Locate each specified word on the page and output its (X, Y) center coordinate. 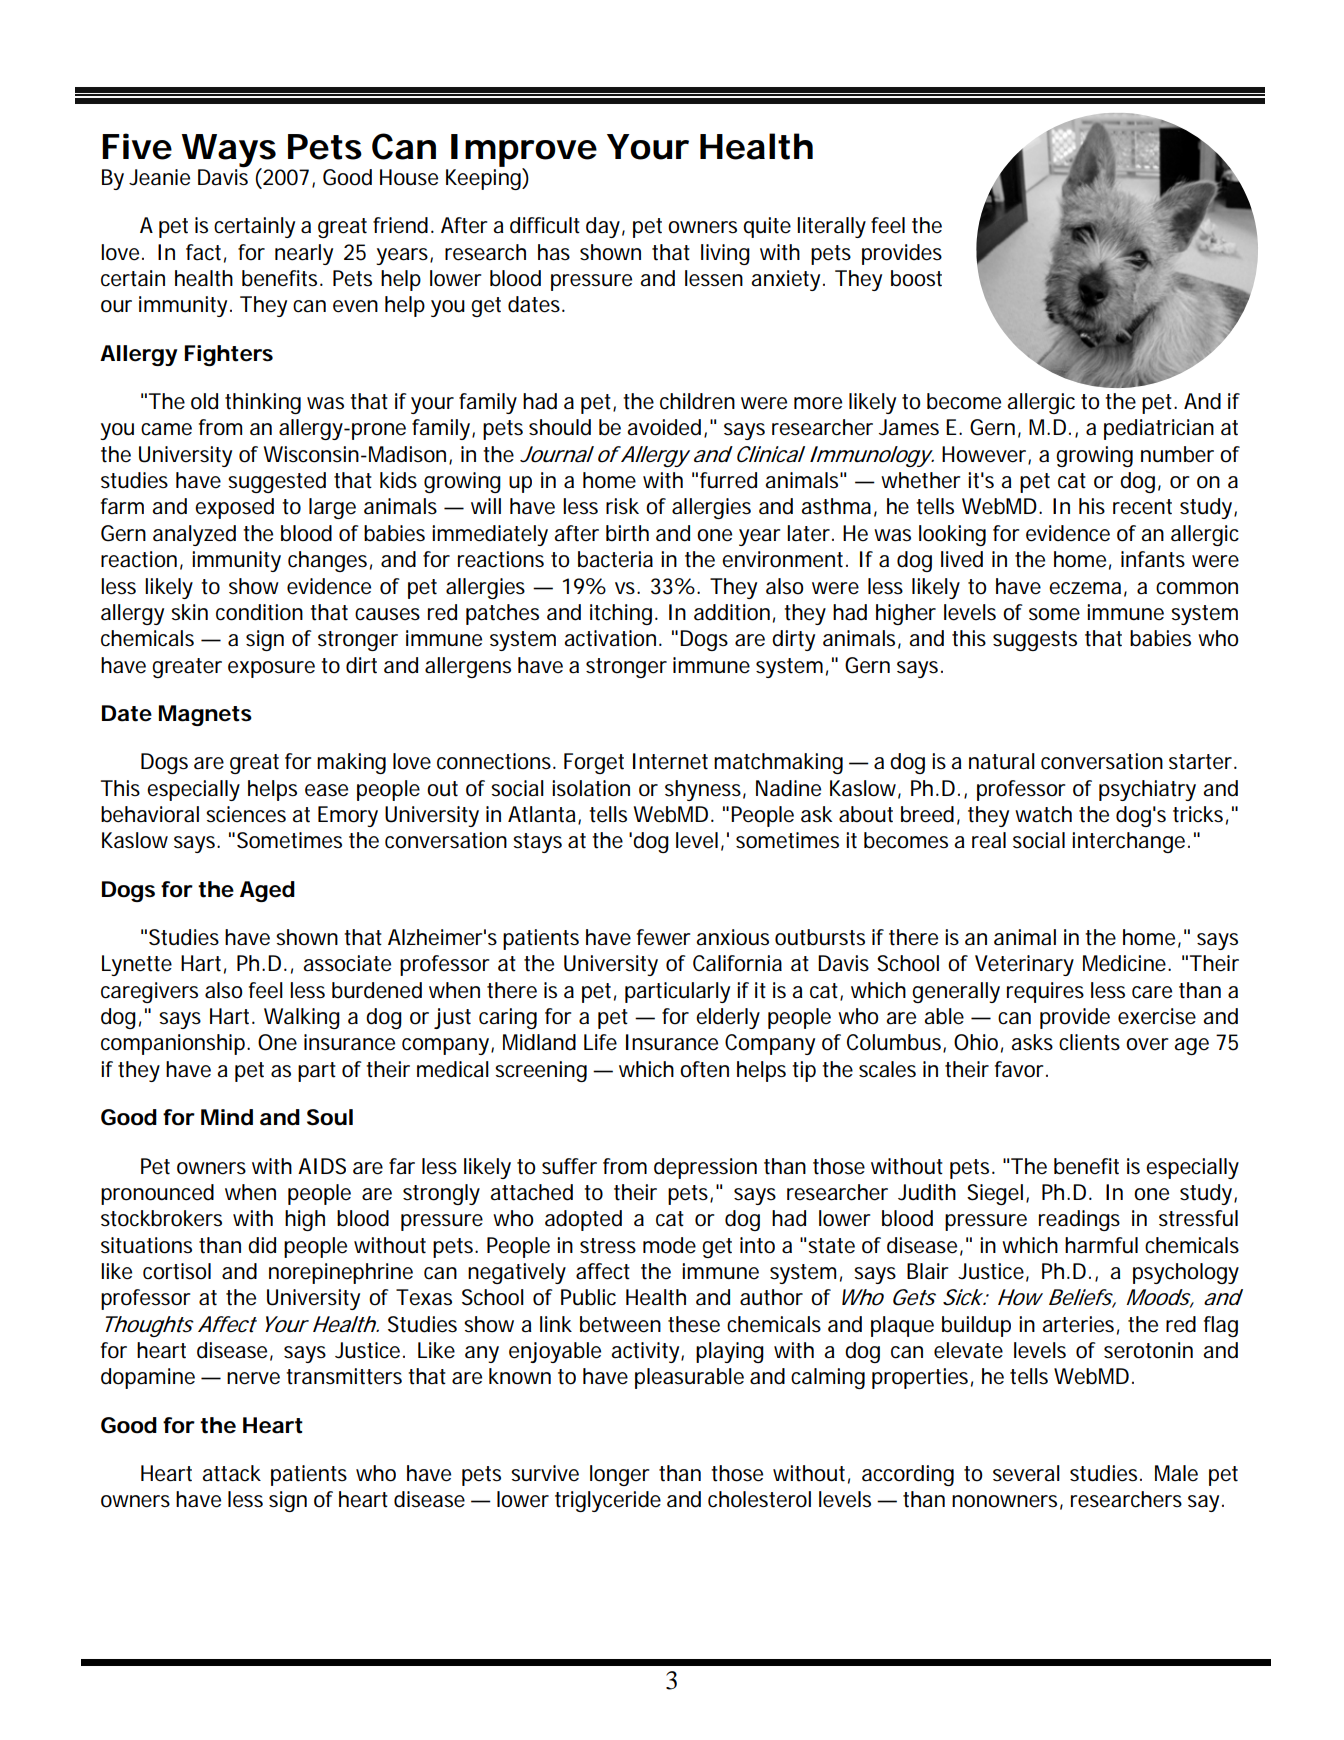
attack (231, 1473)
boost (916, 278)
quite (767, 227)
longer (619, 1475)
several (1026, 1473)
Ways (228, 151)
